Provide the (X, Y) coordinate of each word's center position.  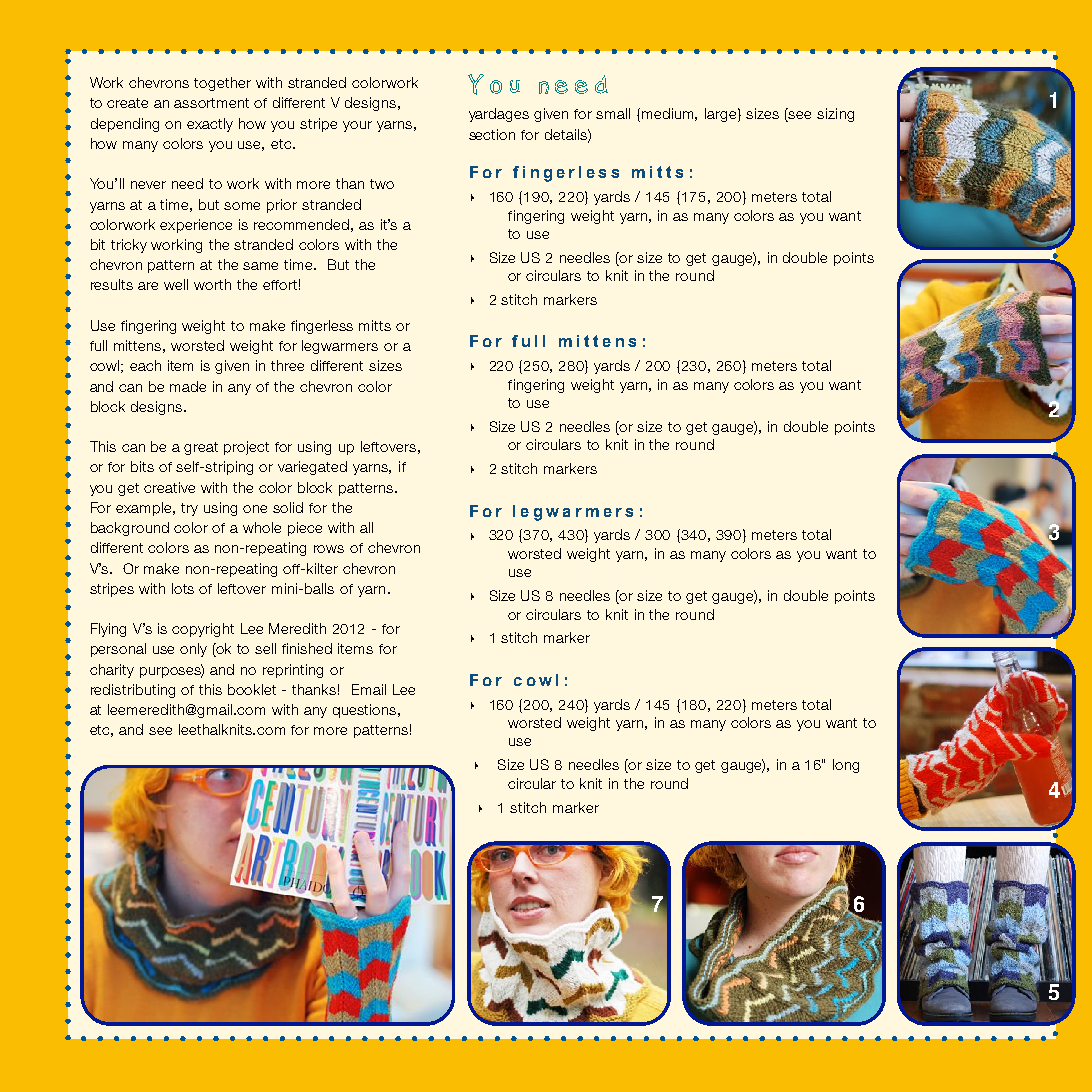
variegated (312, 468)
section (492, 134)
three (287, 365)
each (145, 365)
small (613, 113)
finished (307, 648)
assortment (211, 103)
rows (329, 549)
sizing (835, 115)
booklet (252, 689)
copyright (203, 630)
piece (305, 529)
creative (169, 487)
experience (196, 226)
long (846, 766)
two (382, 184)
